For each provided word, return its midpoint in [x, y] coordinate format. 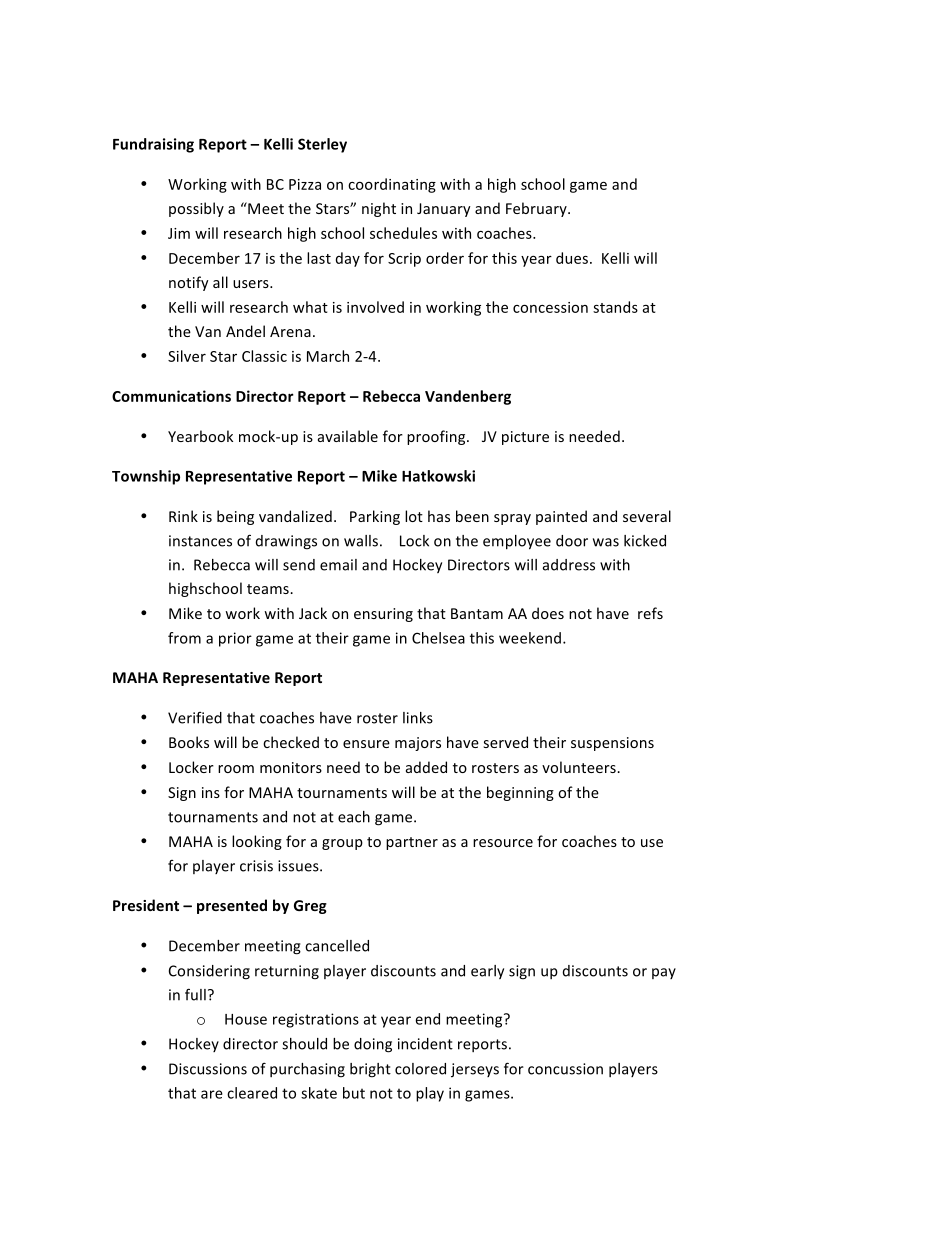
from [184, 638]
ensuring [383, 615]
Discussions [208, 1069]
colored [420, 1069]
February [537, 209]
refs [650, 613]
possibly [196, 209]
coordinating [392, 185]
